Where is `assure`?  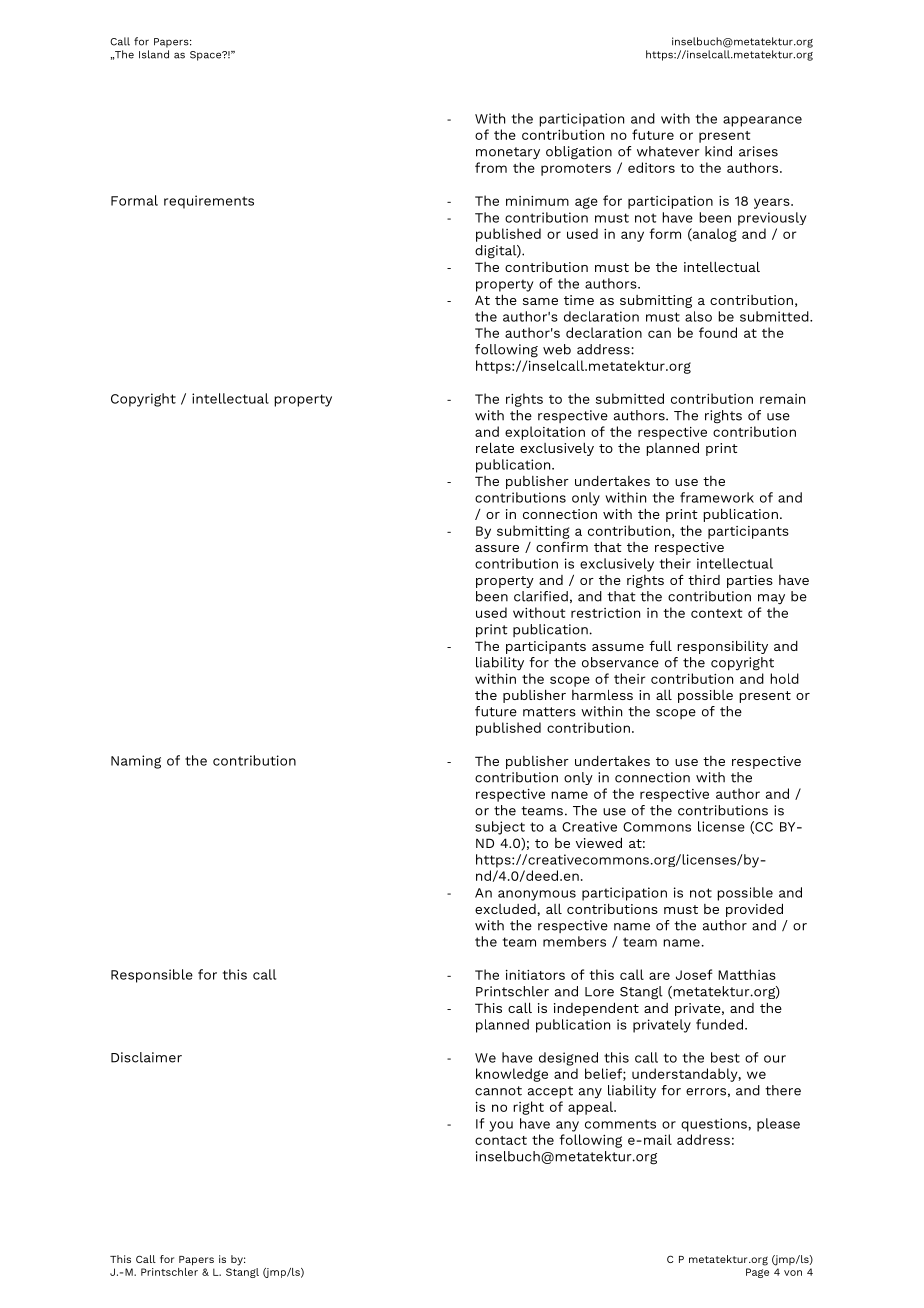
assure is located at coordinates (497, 548).
